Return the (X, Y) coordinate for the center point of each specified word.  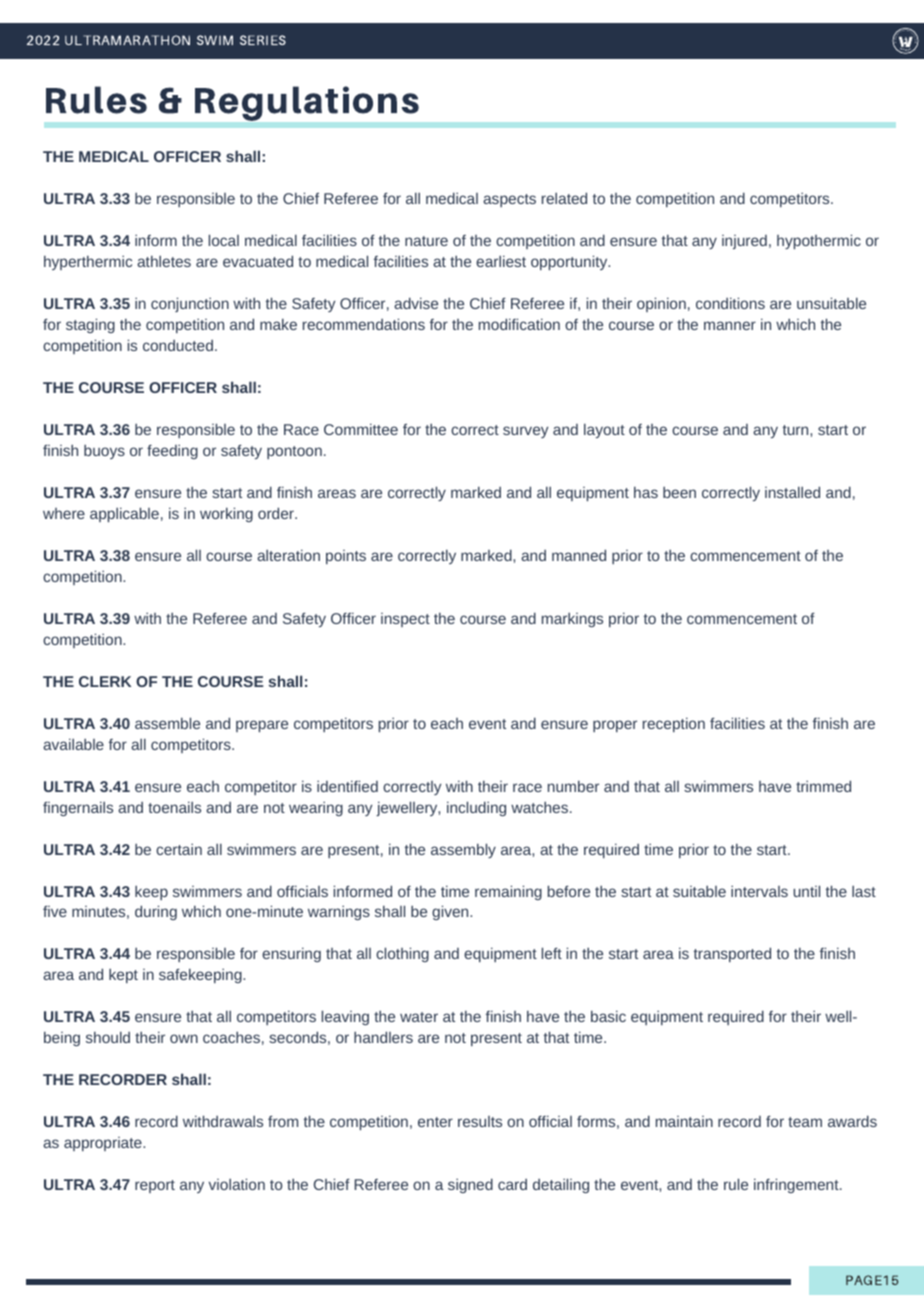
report (155, 1186)
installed (792, 492)
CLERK (105, 681)
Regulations (307, 103)
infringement (797, 1185)
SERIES (263, 40)
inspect (405, 620)
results (480, 1121)
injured (744, 242)
